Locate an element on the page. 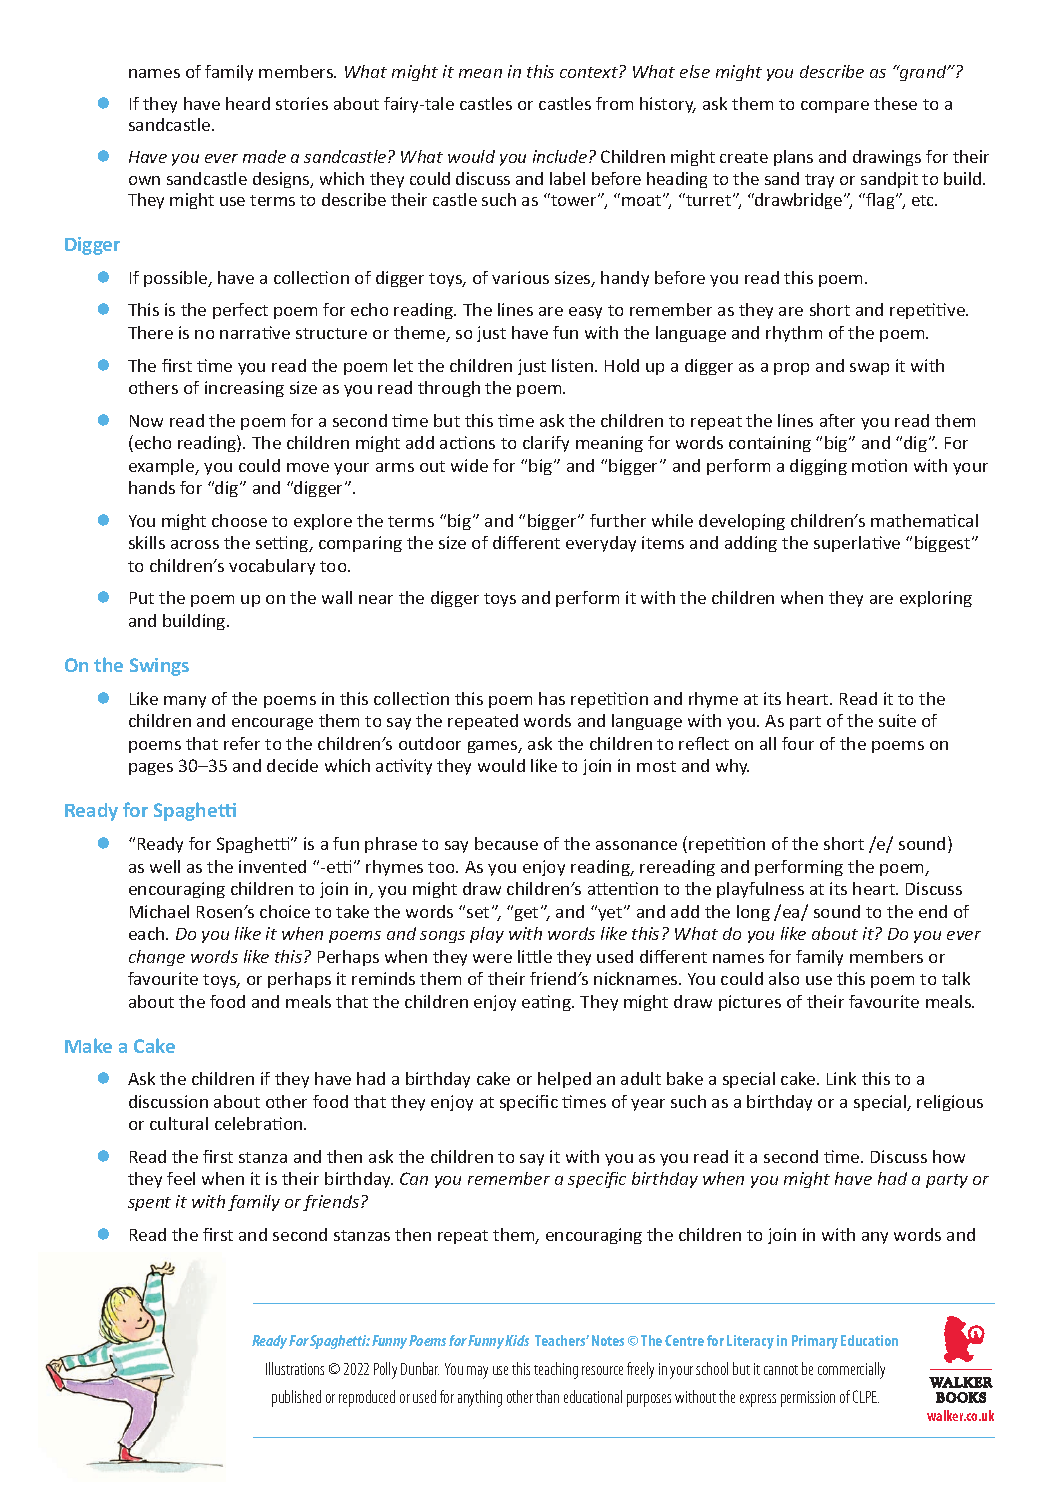 This image has width=1059, height=1498. heard is located at coordinates (248, 103).
